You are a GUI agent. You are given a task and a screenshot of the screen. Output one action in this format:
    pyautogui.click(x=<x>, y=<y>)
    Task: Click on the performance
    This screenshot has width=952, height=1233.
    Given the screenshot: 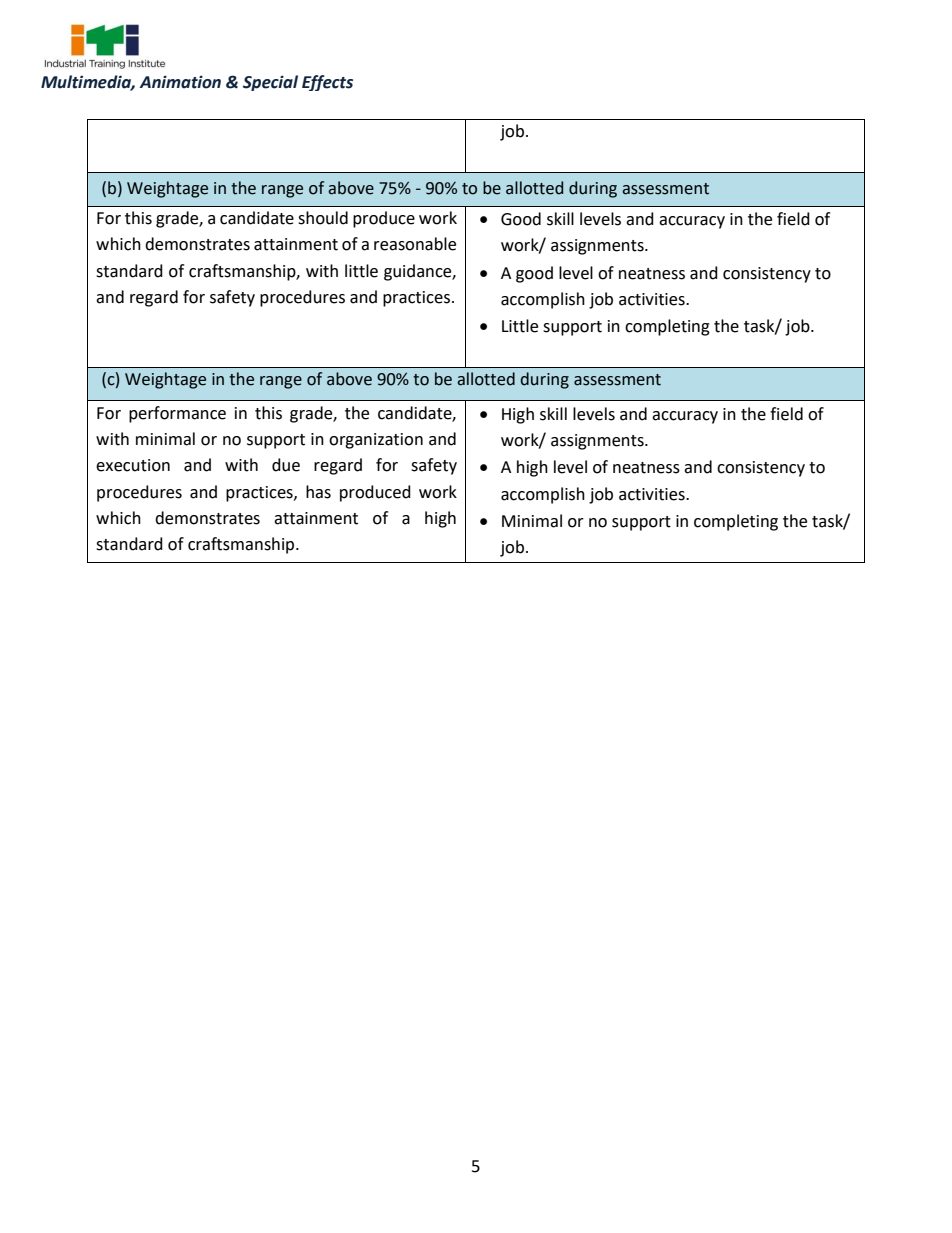 What is the action you would take?
    pyautogui.click(x=177, y=414)
